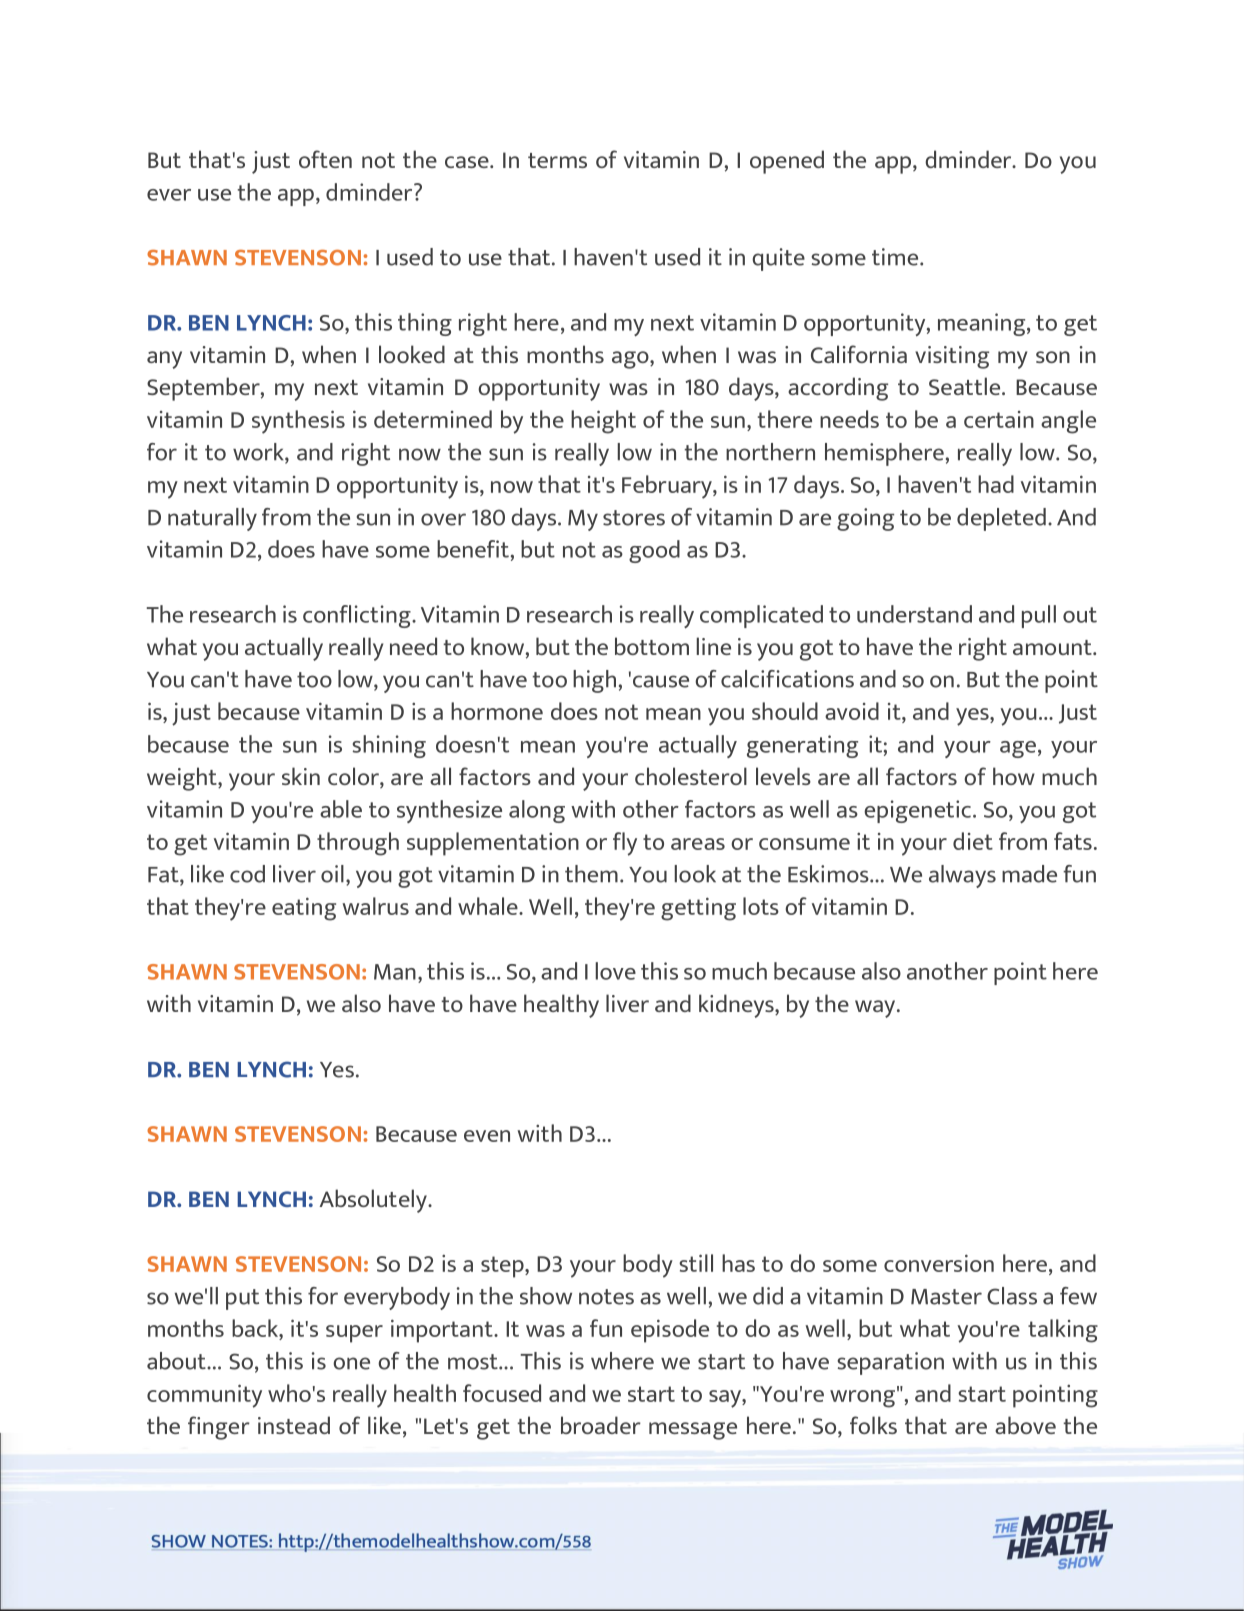 This screenshot has width=1245, height=1611. Describe the element at coordinates (325, 159) in the screenshot. I see `often` at that location.
